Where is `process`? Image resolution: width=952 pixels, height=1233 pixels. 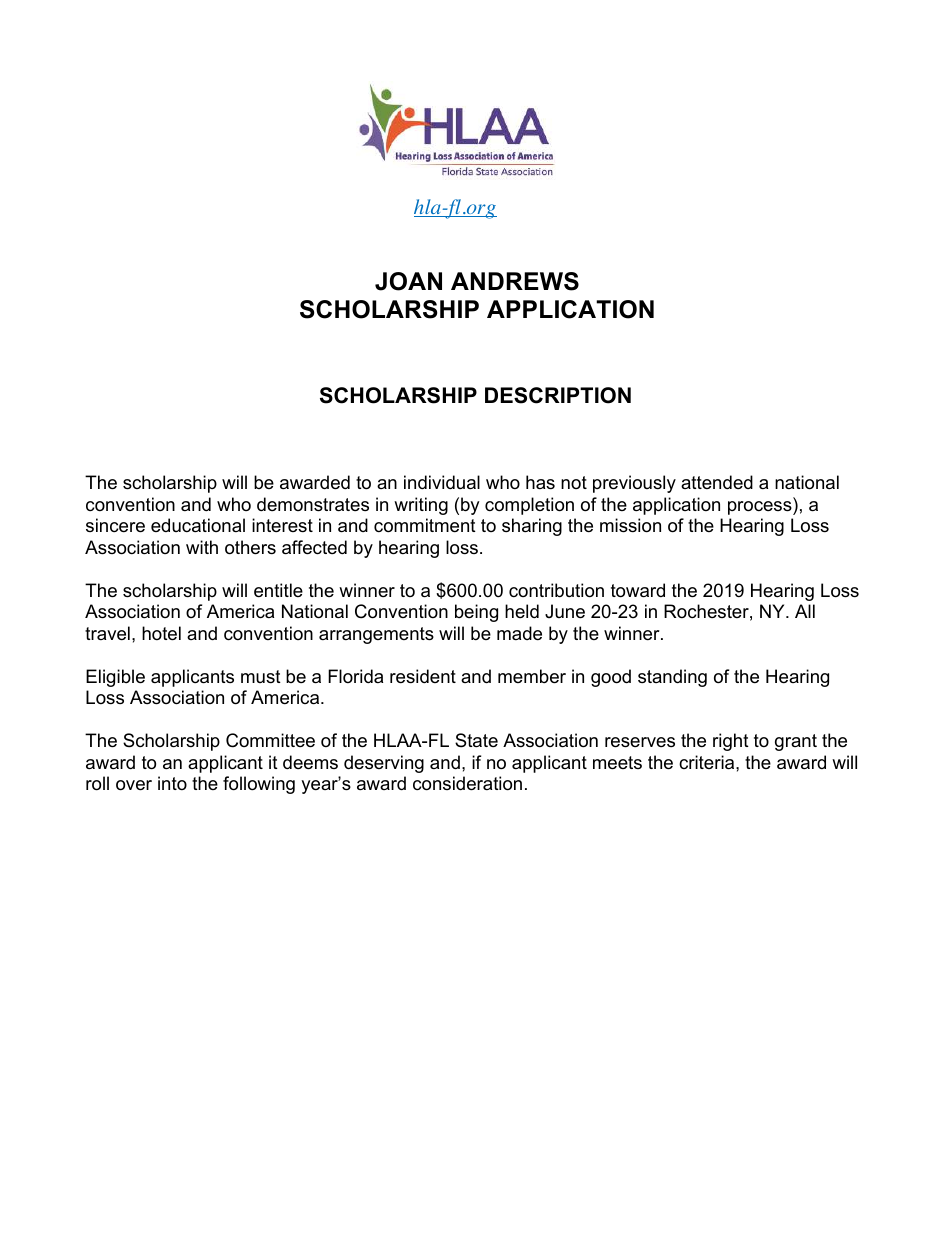
process is located at coordinates (761, 508).
